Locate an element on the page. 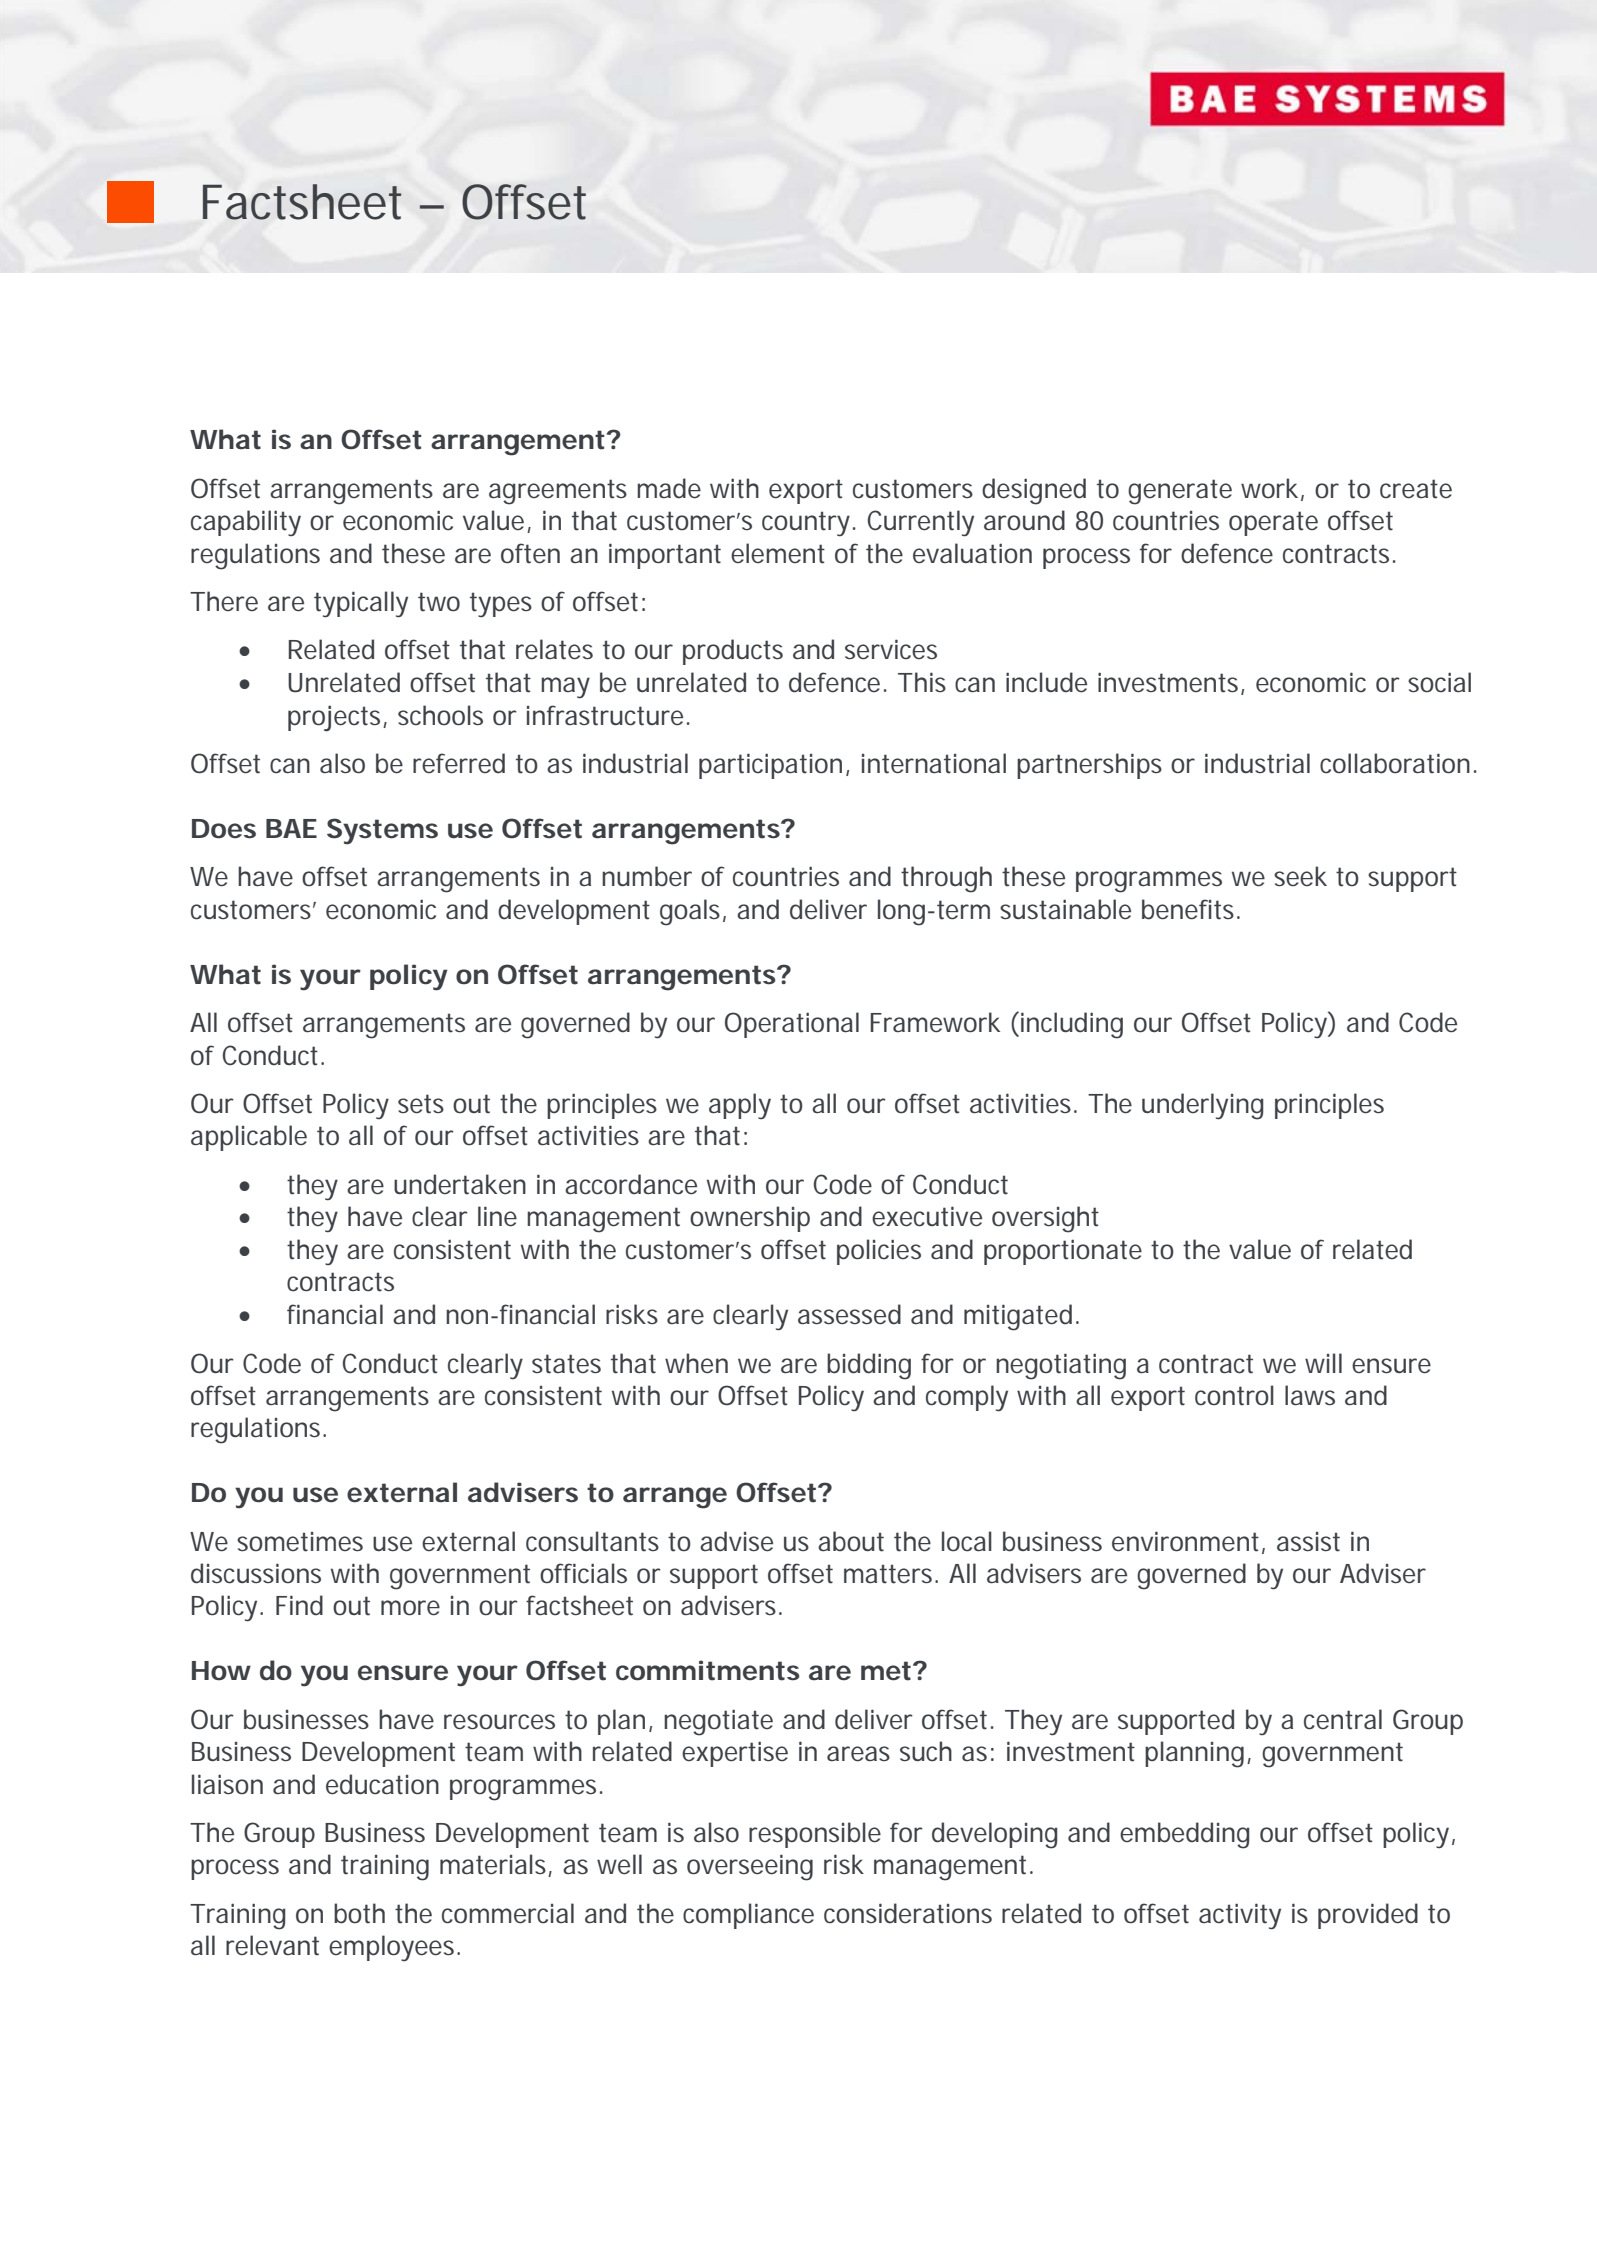  considerations is located at coordinates (908, 1913).
